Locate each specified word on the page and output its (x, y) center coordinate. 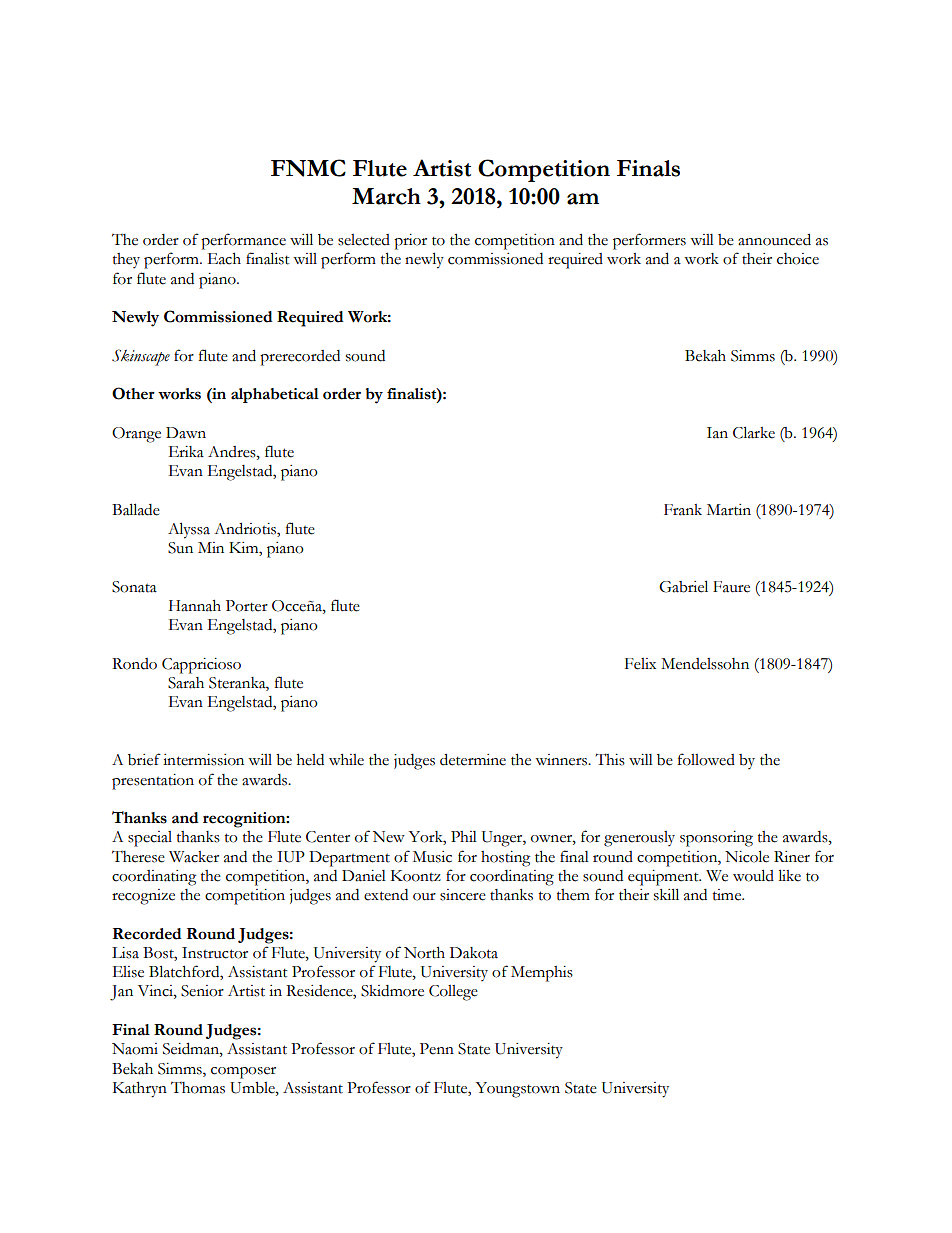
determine (473, 759)
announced (774, 239)
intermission (203, 760)
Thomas (198, 1088)
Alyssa (189, 530)
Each (224, 259)
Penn (437, 1049)
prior (410, 242)
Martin (729, 510)
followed (706, 759)
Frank (683, 510)
